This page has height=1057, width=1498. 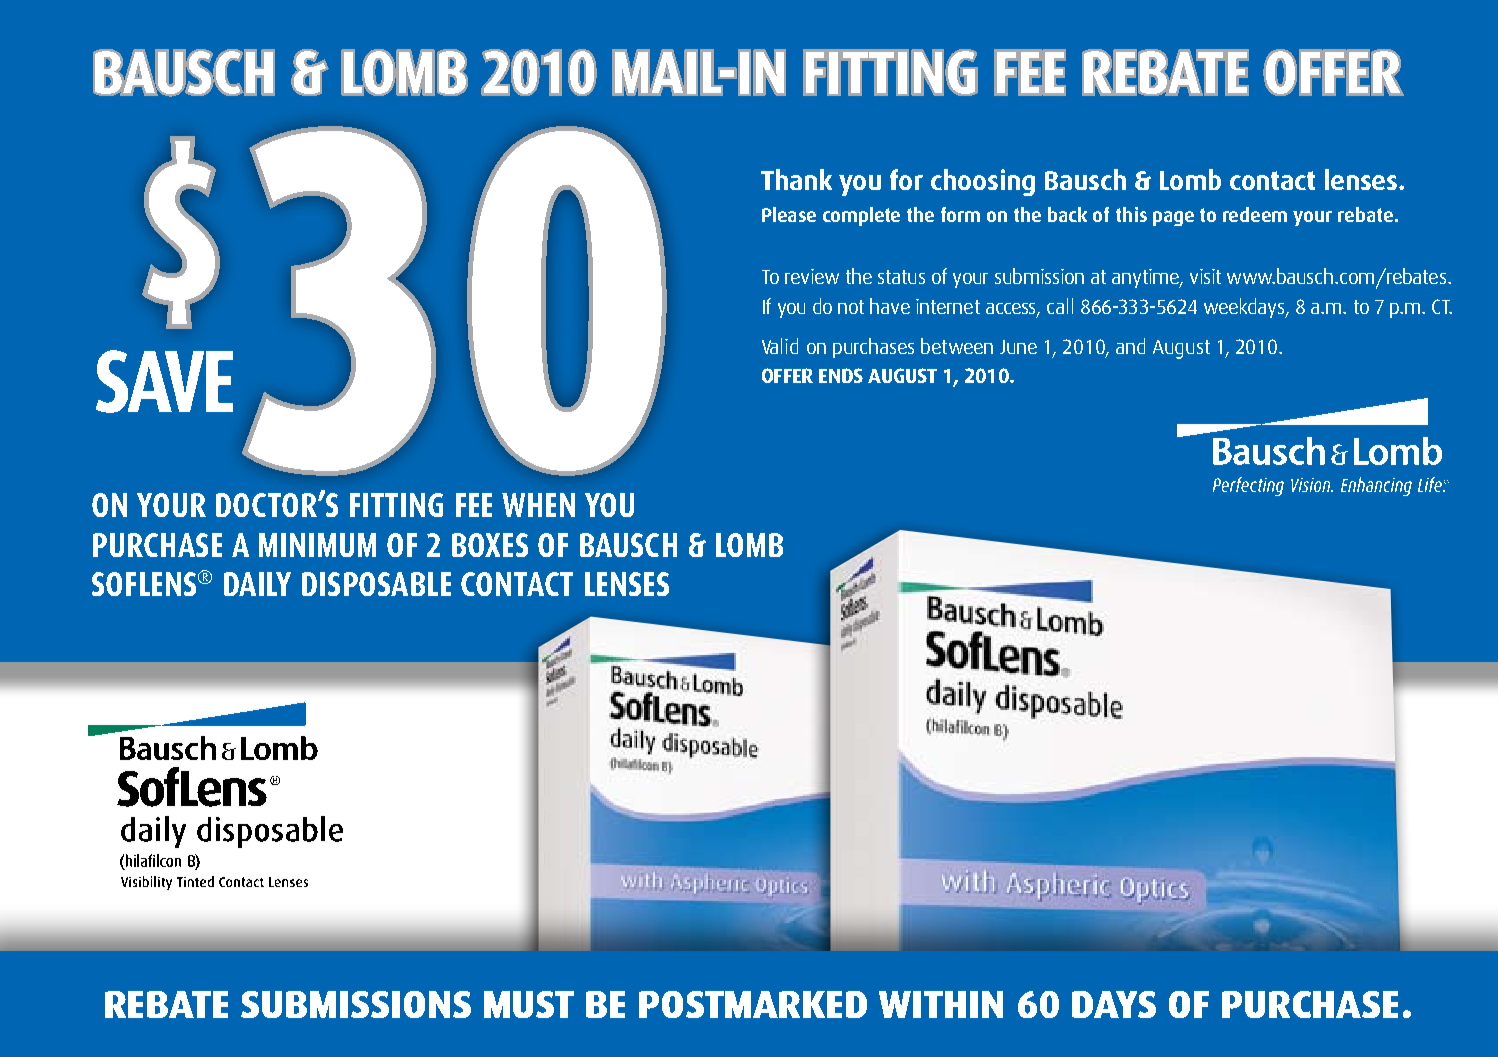 What do you see at coordinates (1131, 214) in the page?
I see `this` at bounding box center [1131, 214].
